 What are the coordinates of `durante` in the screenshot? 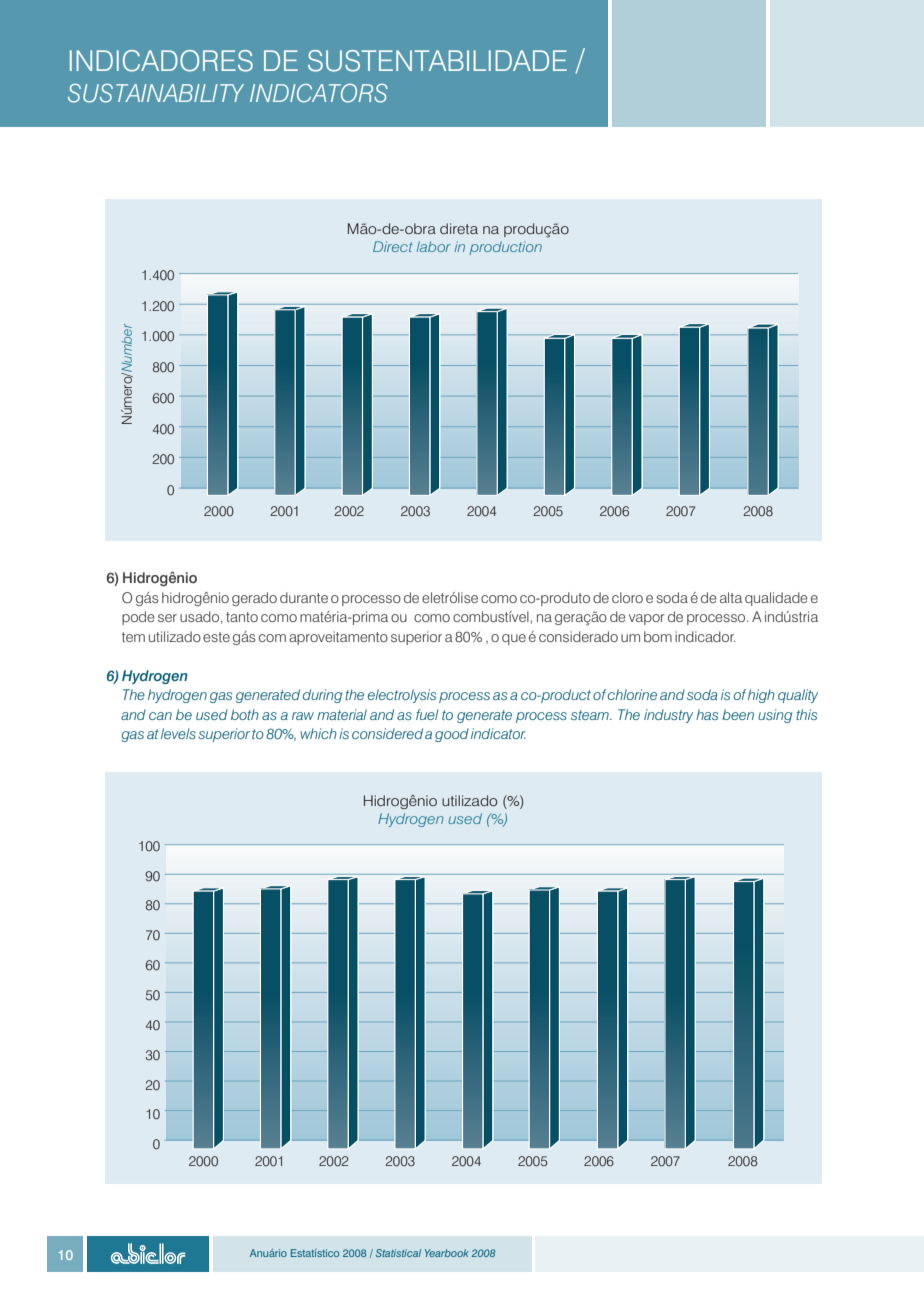 It's located at (304, 597).
